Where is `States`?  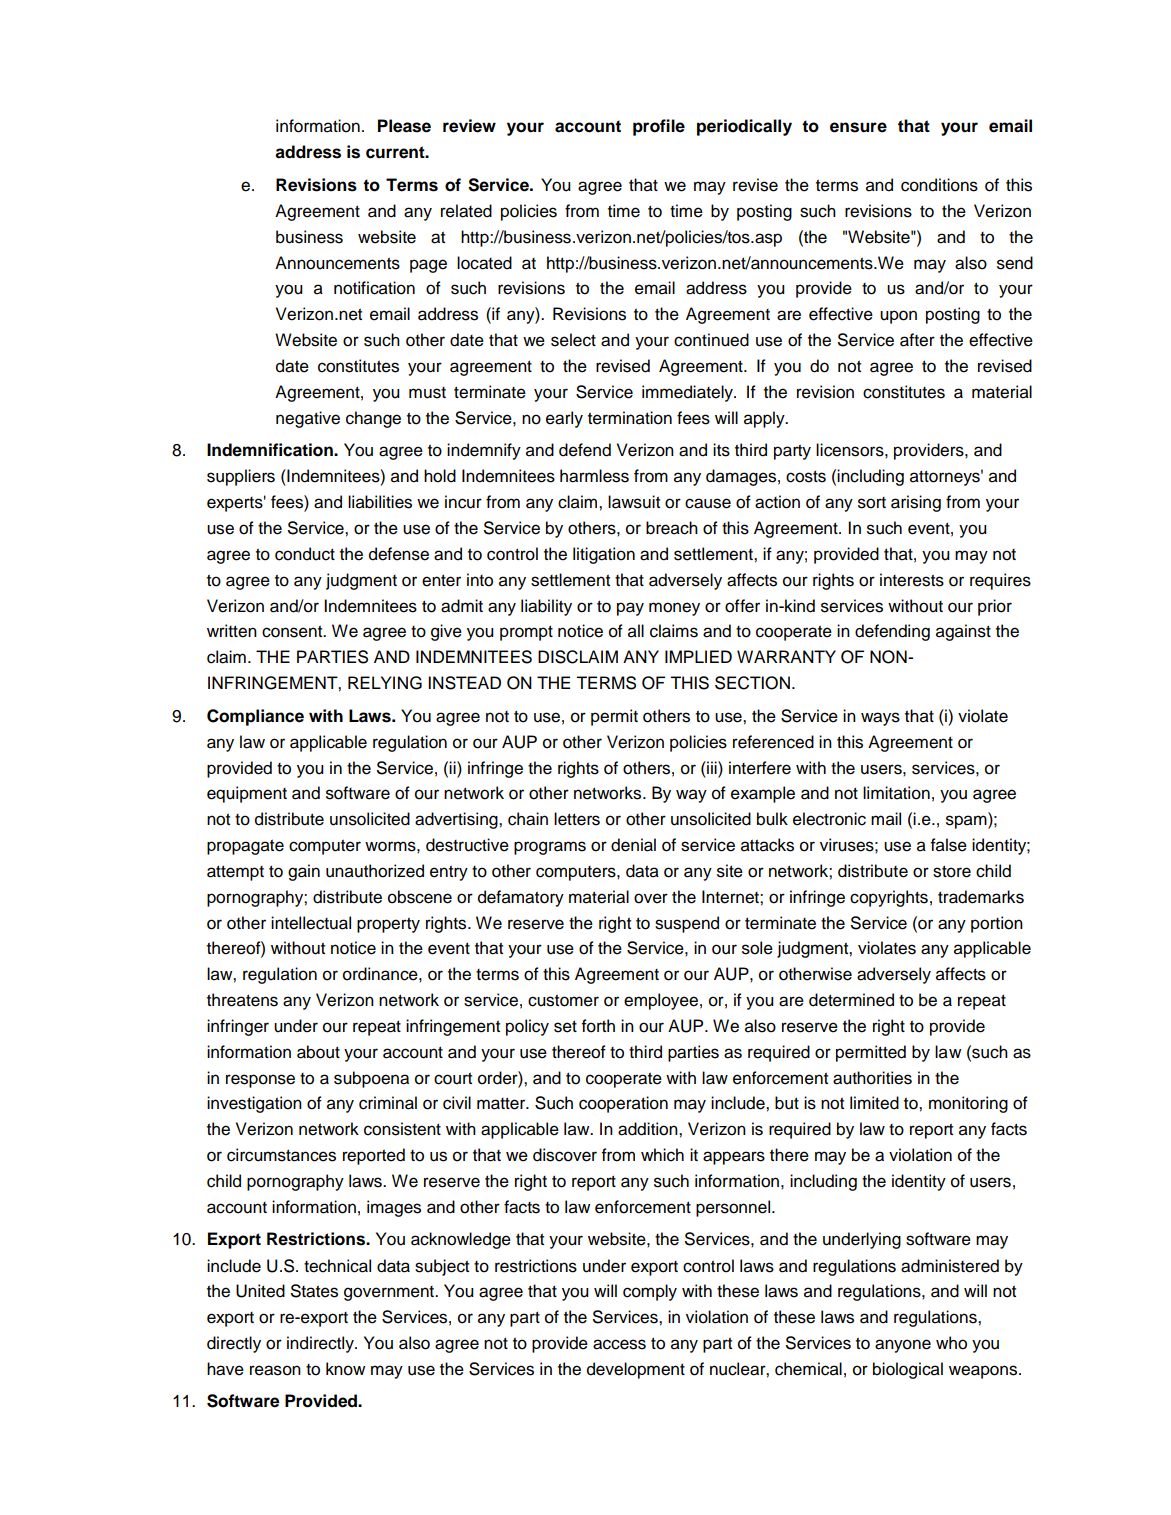 States is located at coordinates (314, 1291).
